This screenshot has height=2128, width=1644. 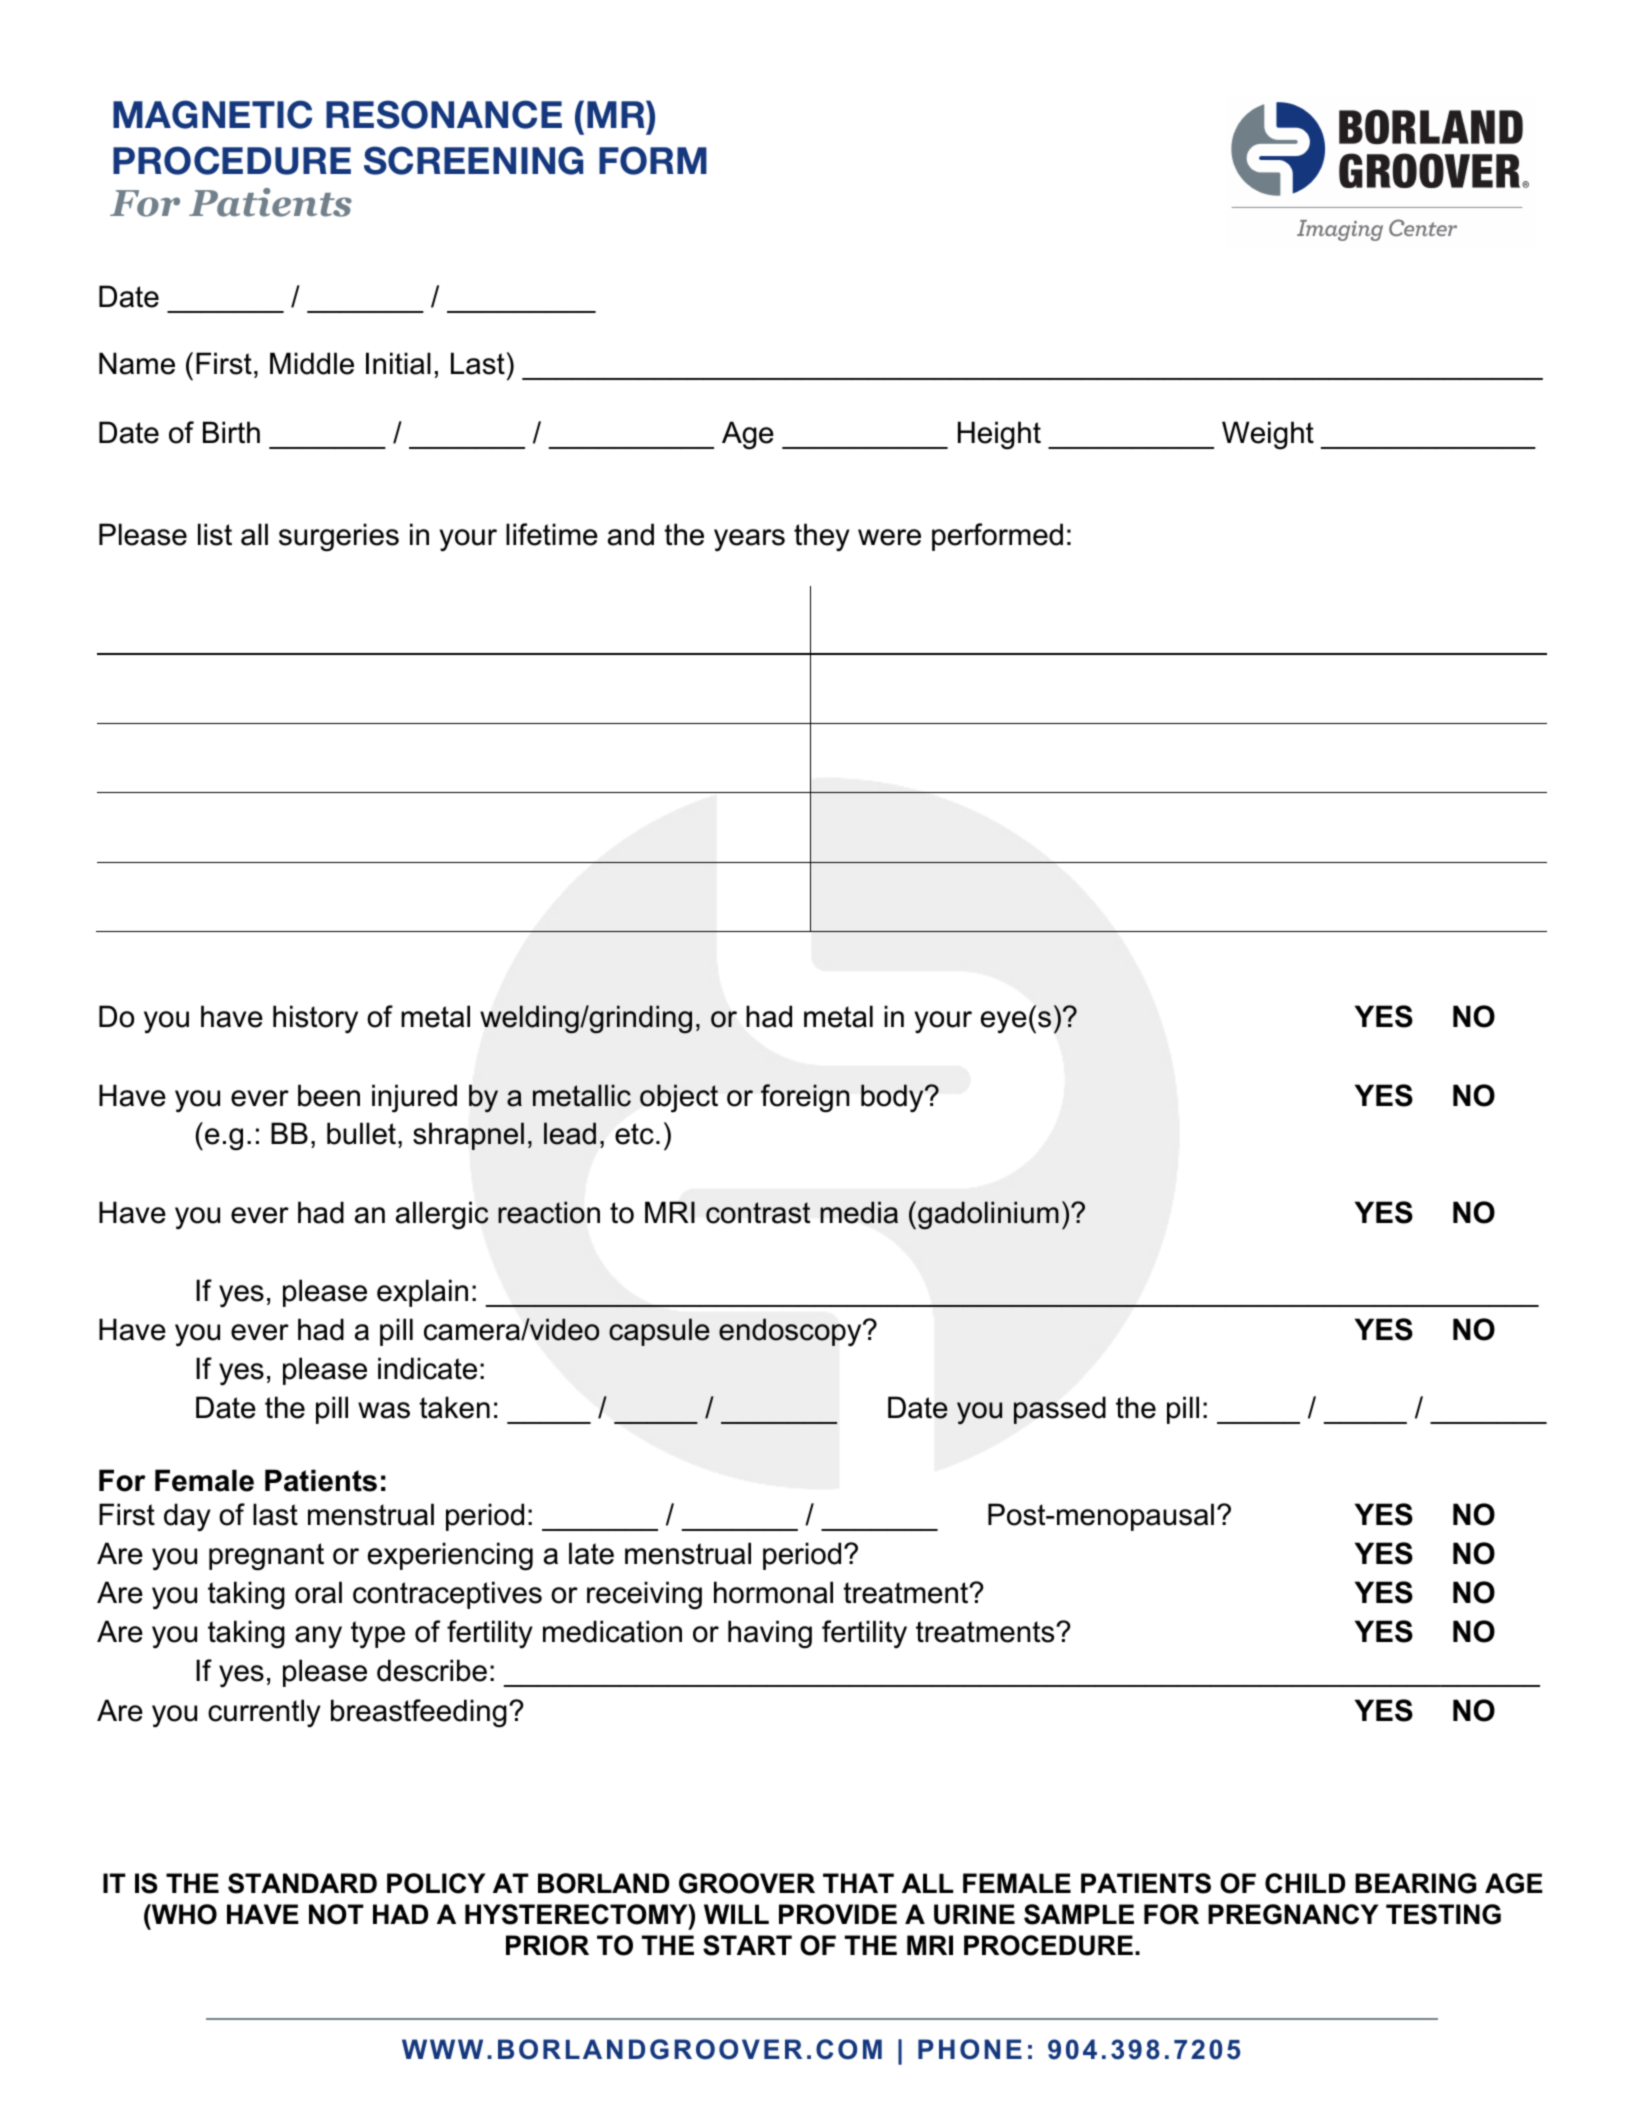 I want to click on Weight, so click(x=1268, y=435).
